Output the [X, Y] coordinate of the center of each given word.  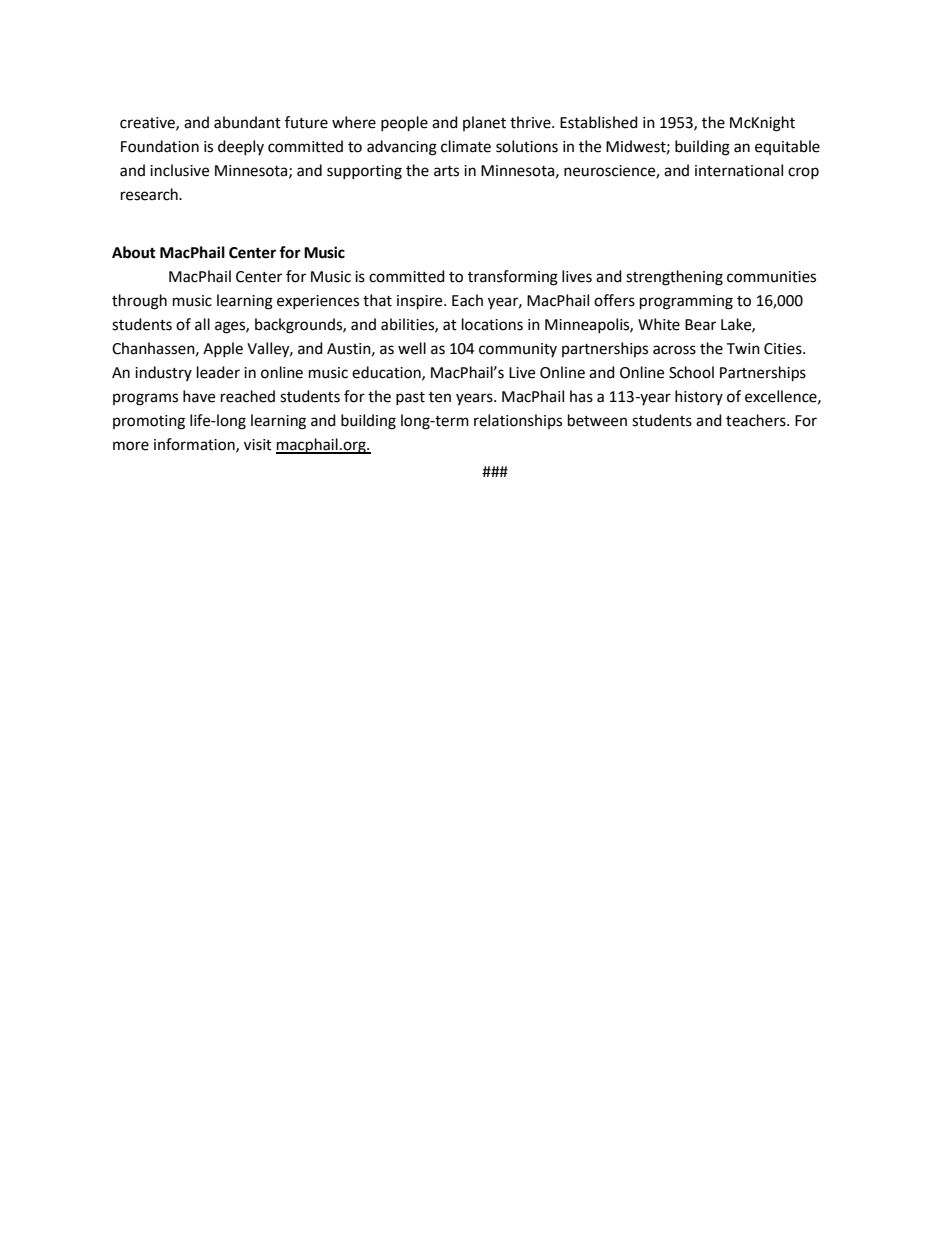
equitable [787, 147]
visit [258, 445]
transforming [513, 278]
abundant [247, 122]
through [139, 302]
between [597, 420]
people [404, 124]
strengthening [674, 278]
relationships [518, 421]
